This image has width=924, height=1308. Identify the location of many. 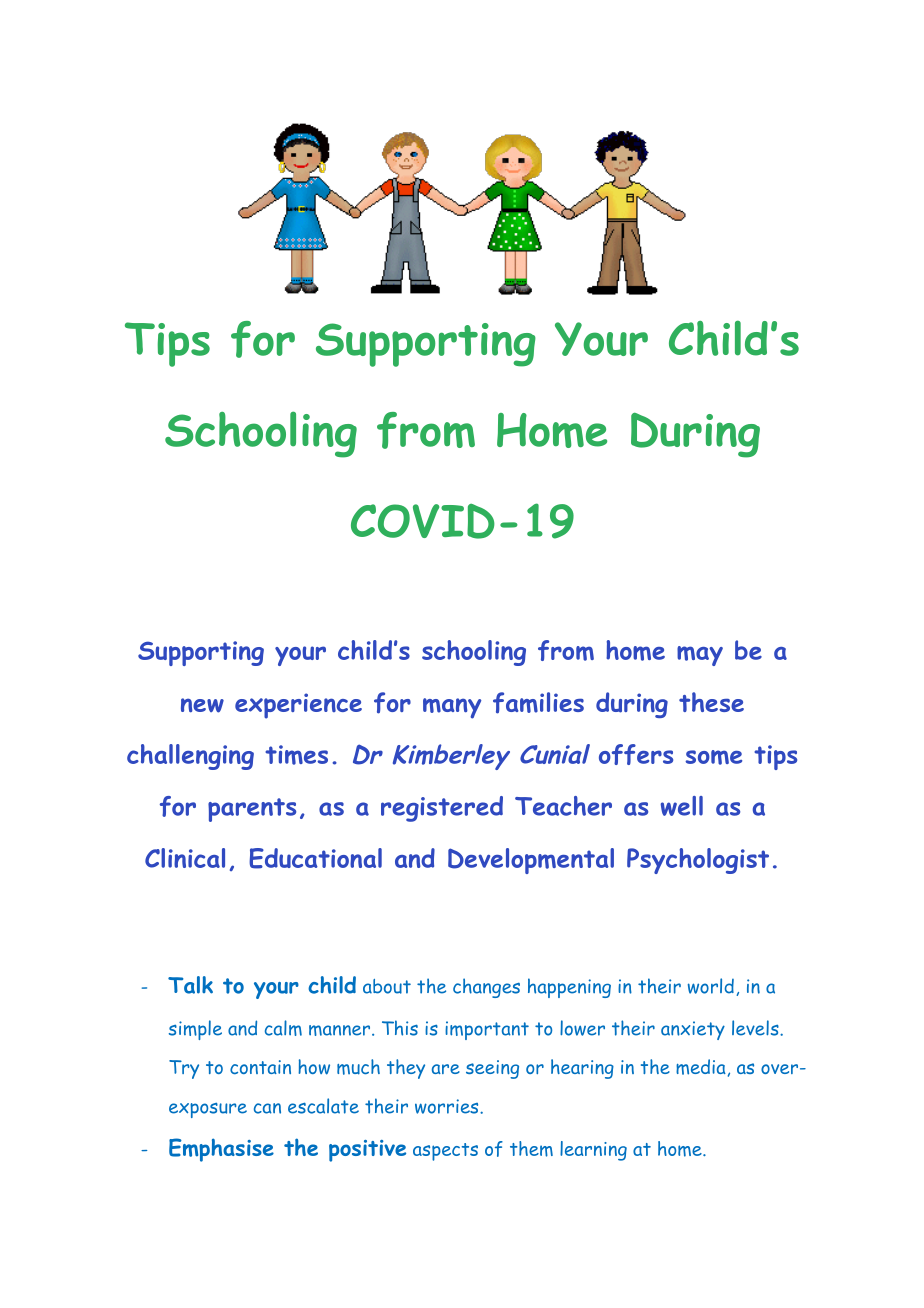
(452, 708).
